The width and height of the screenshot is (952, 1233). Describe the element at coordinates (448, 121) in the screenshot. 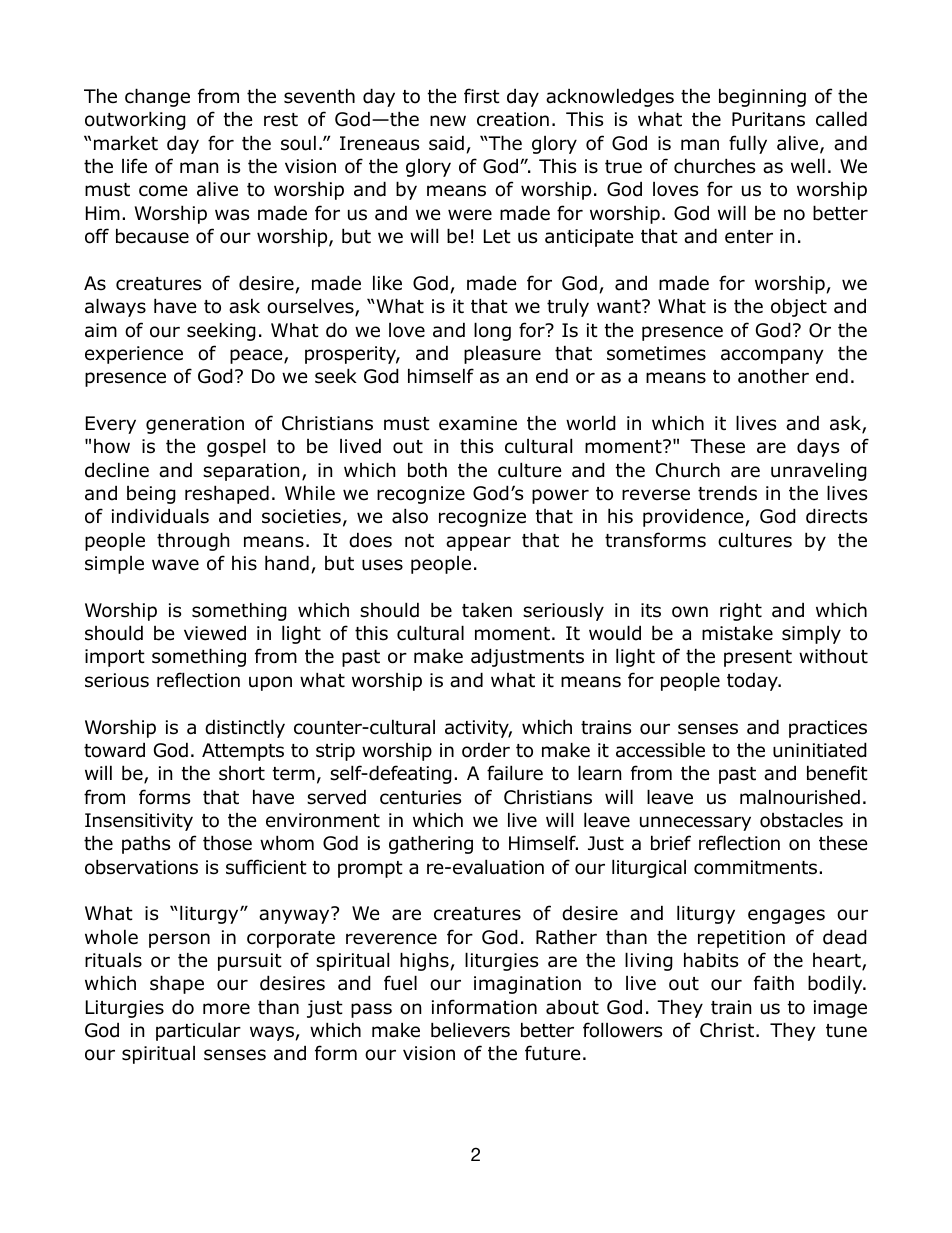

I see `new` at that location.
